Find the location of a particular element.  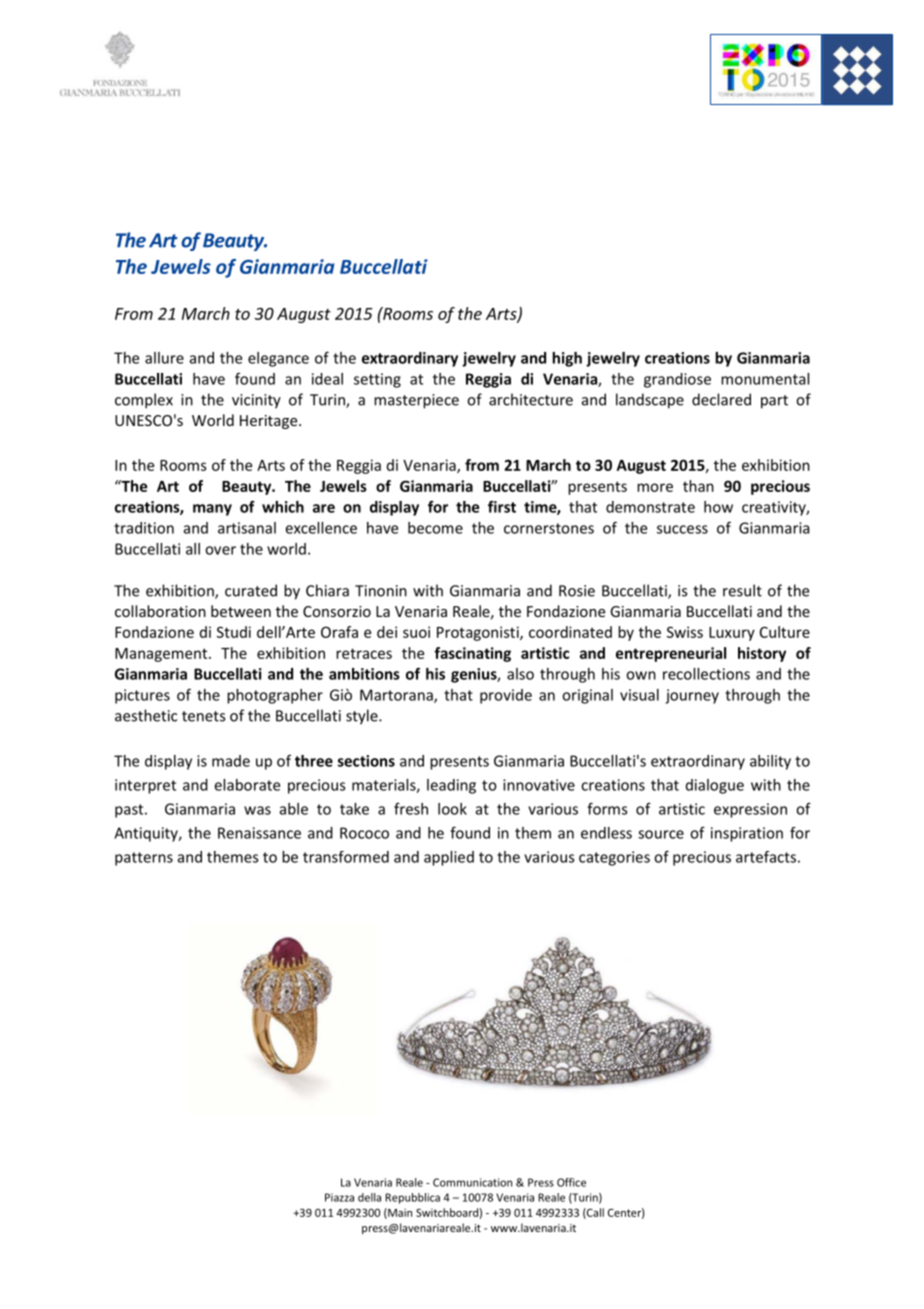

Piazza is located at coordinates (339, 1197).
